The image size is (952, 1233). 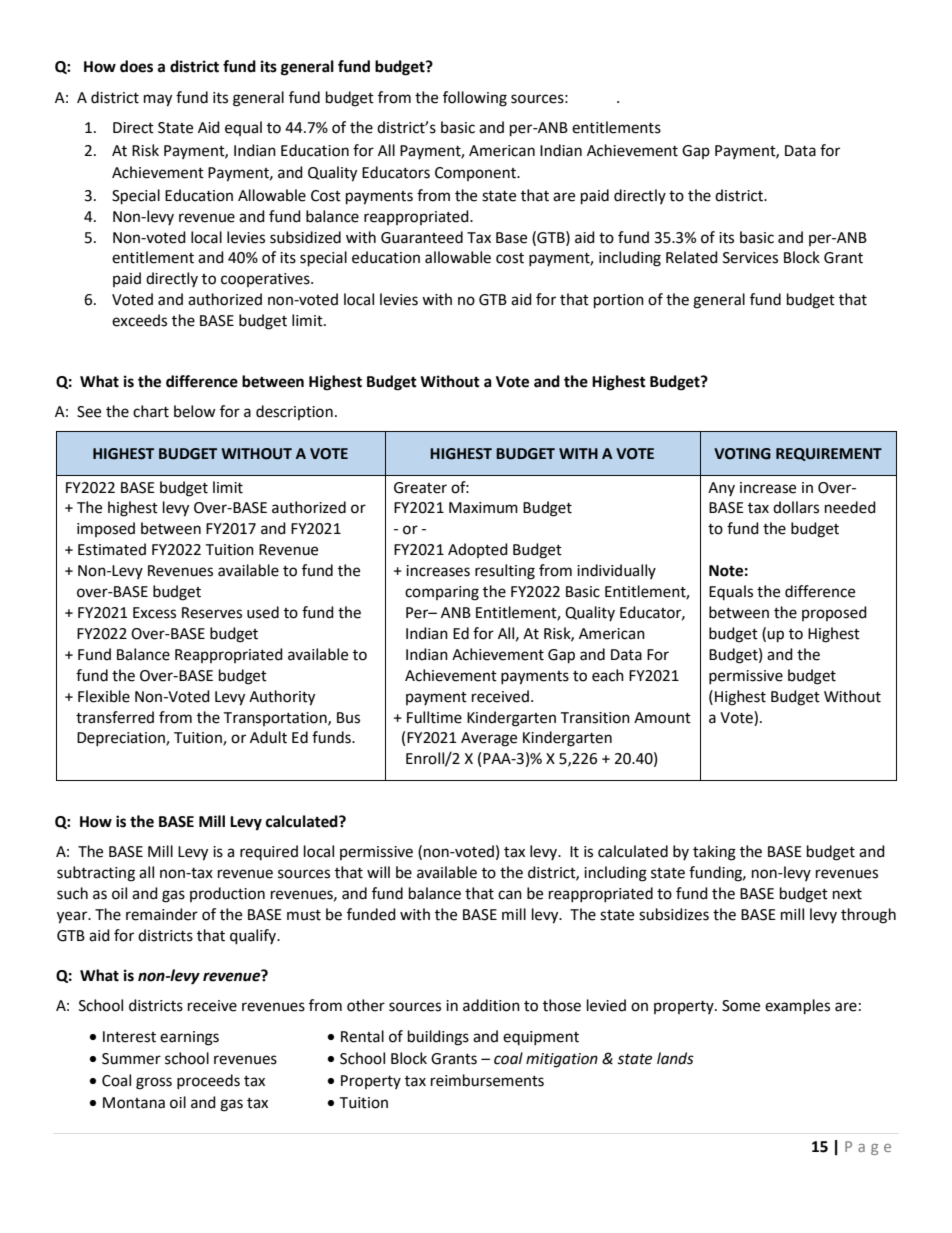 I want to click on following, so click(x=475, y=99).
